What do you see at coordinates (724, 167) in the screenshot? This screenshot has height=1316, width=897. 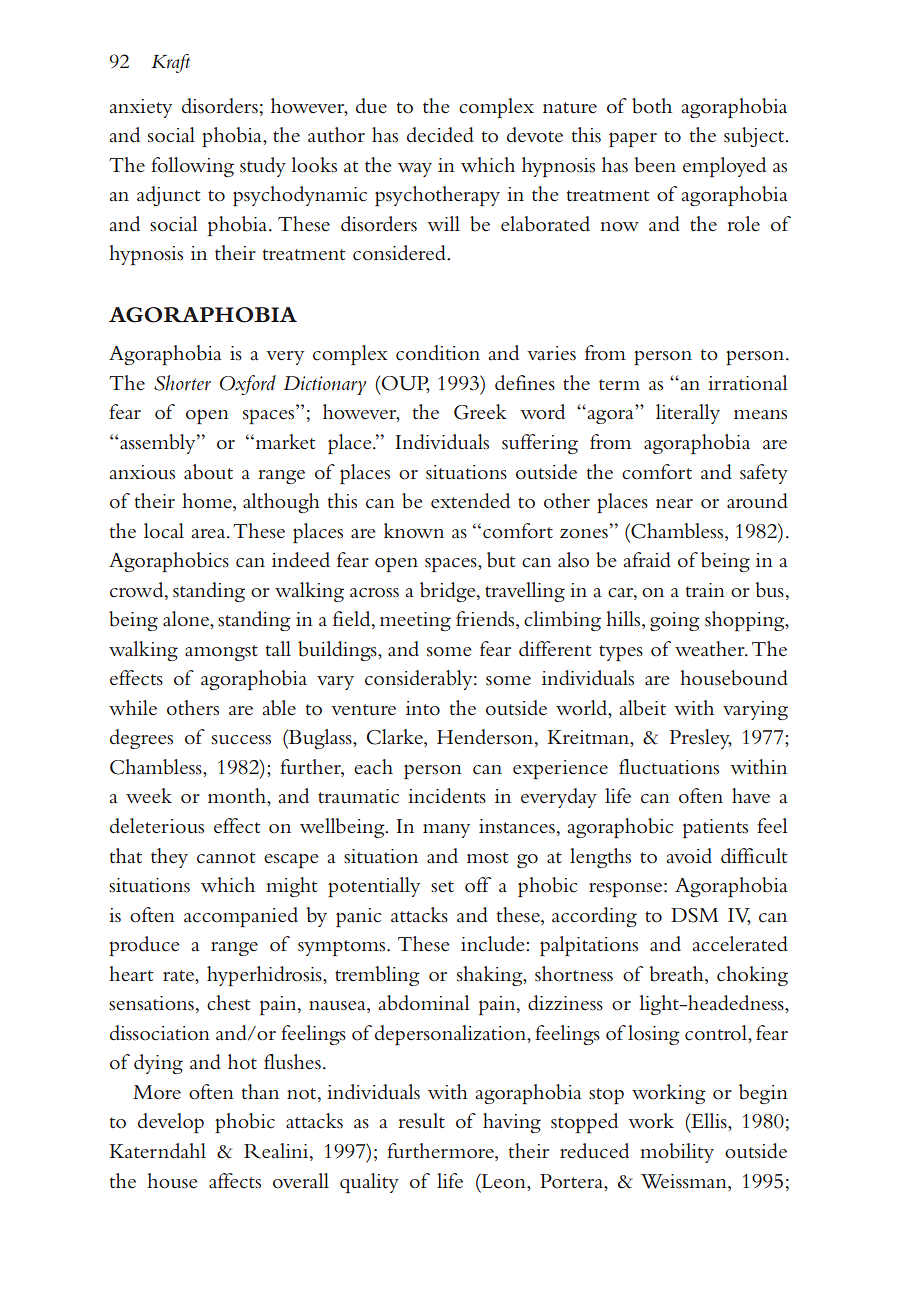 I see `employed` at bounding box center [724, 167].
